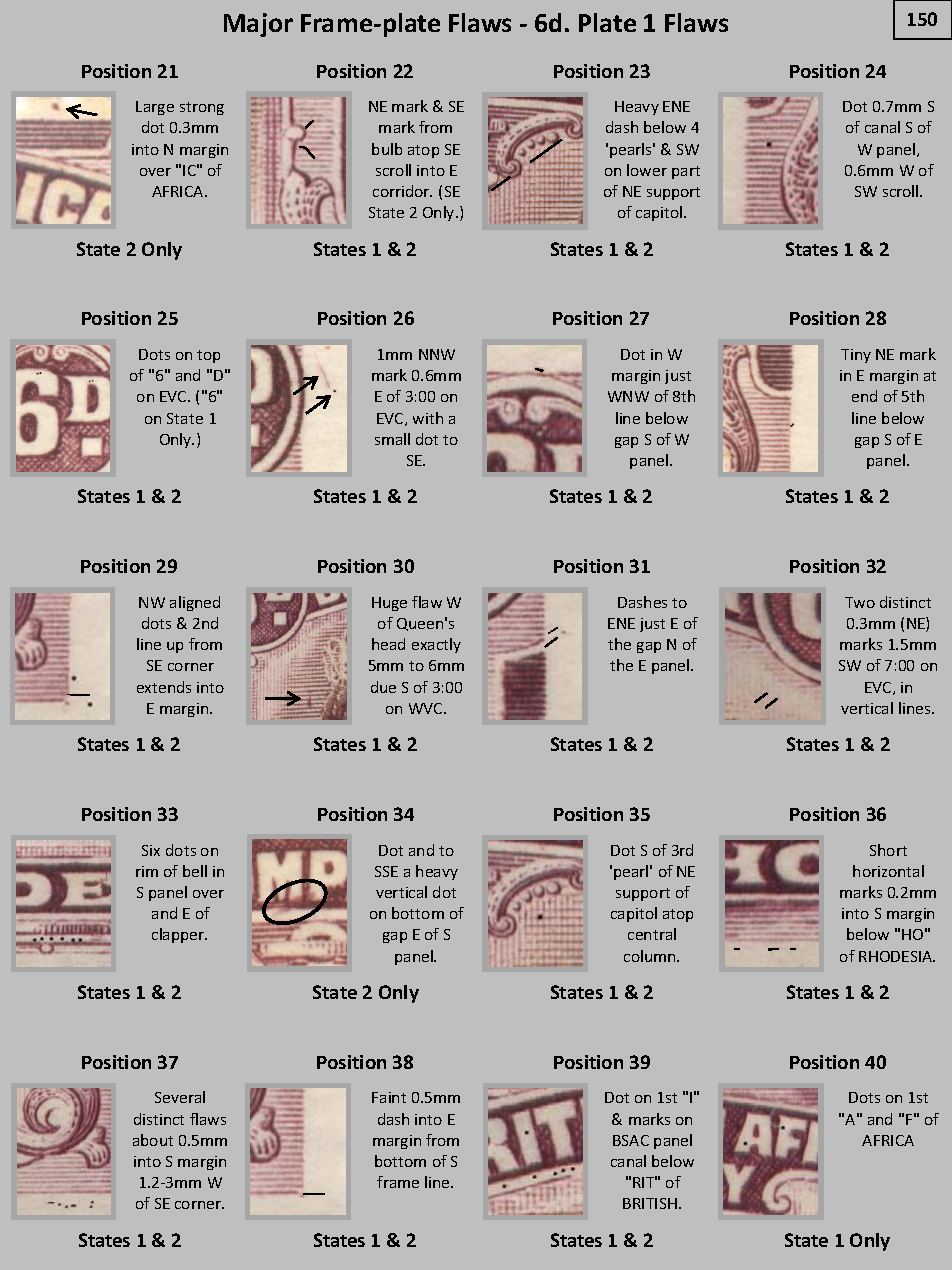  I want to click on bulb, so click(387, 149).
